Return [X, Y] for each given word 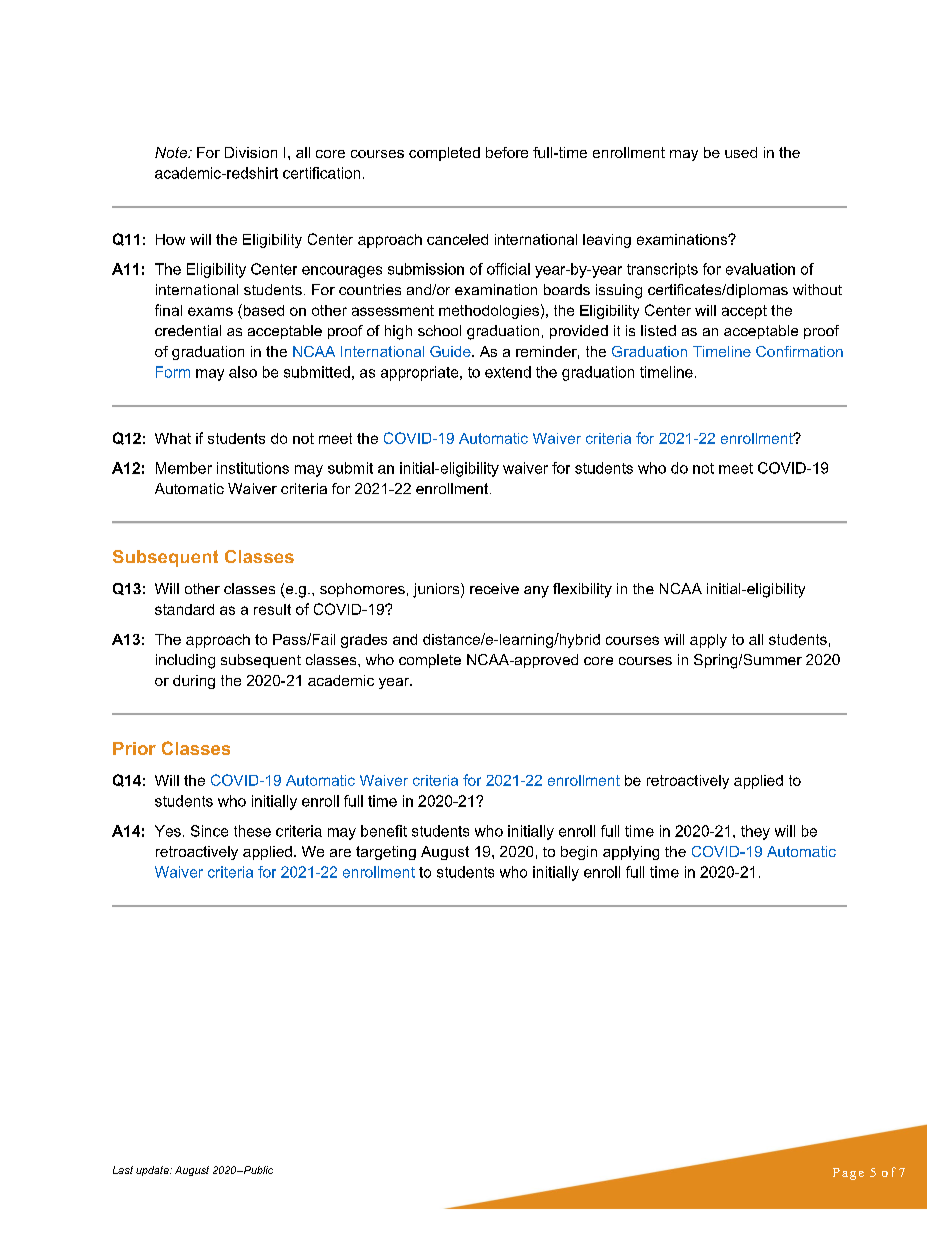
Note [172, 152]
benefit [384, 831]
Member [184, 468]
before [507, 152]
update [153, 1171]
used [741, 152]
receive [494, 588]
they [755, 832]
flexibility [582, 590]
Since [209, 831]
